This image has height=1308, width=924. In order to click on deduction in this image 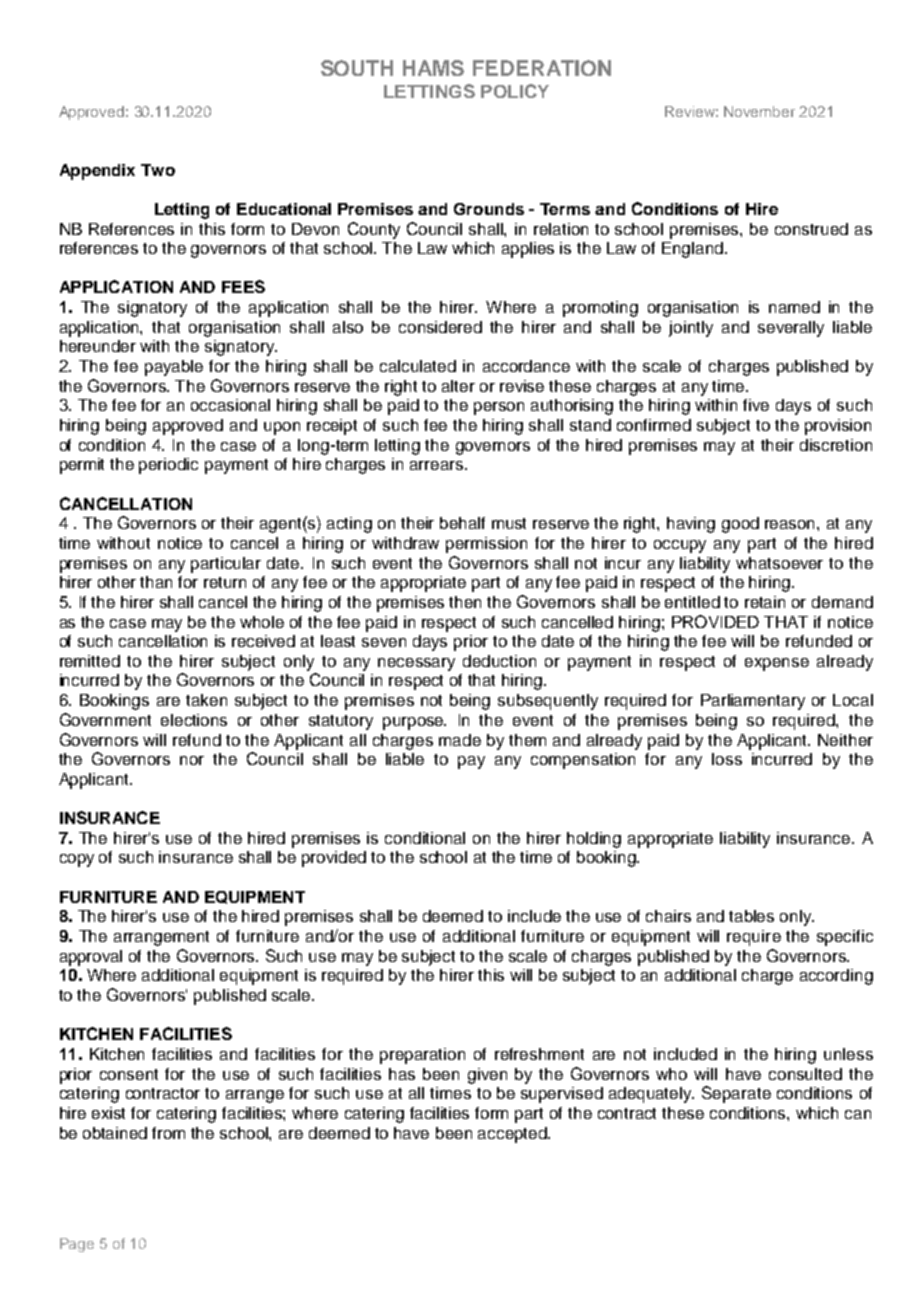, I will do `click(499, 661)`.
